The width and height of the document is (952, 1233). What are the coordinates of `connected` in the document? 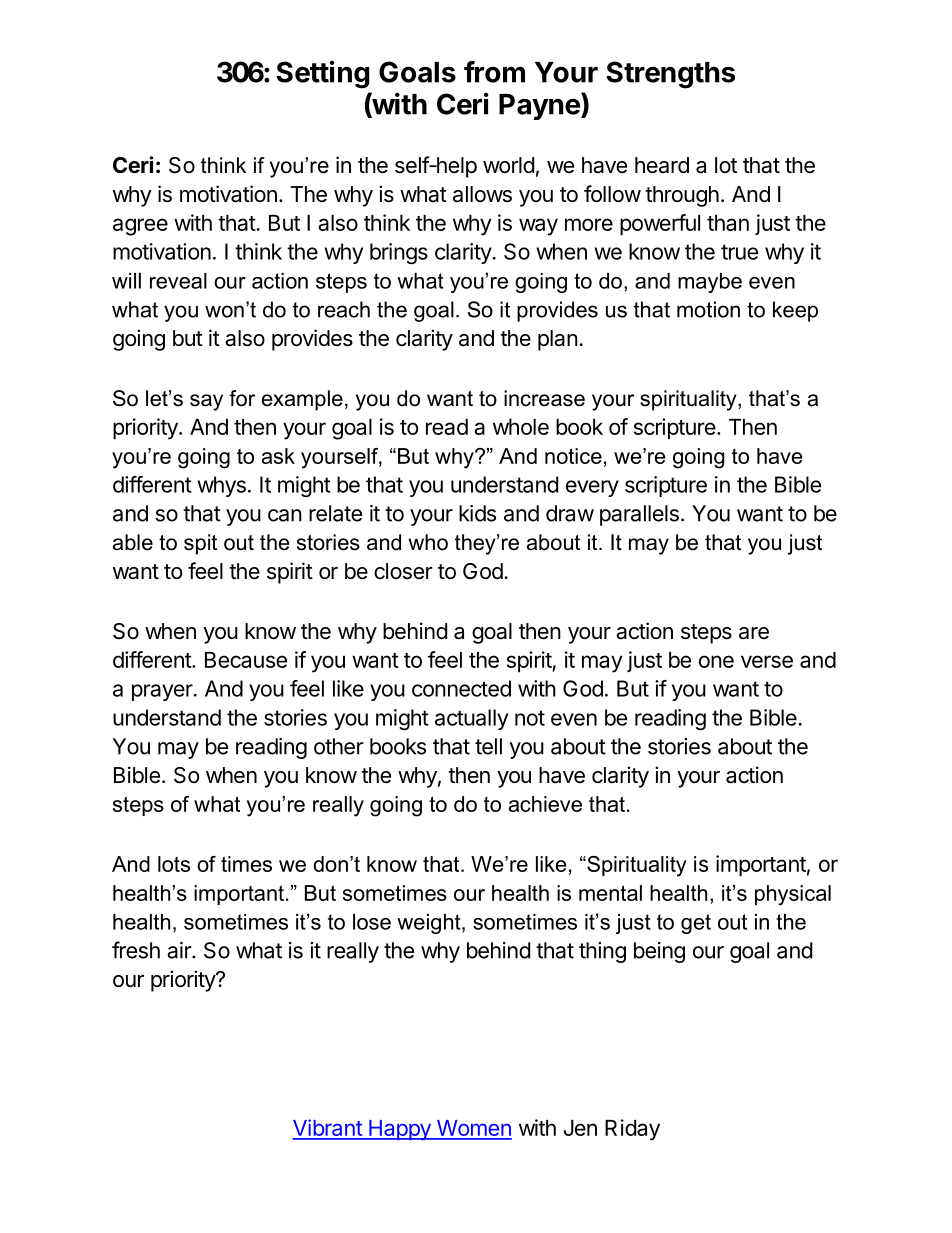 It's located at (461, 688).
